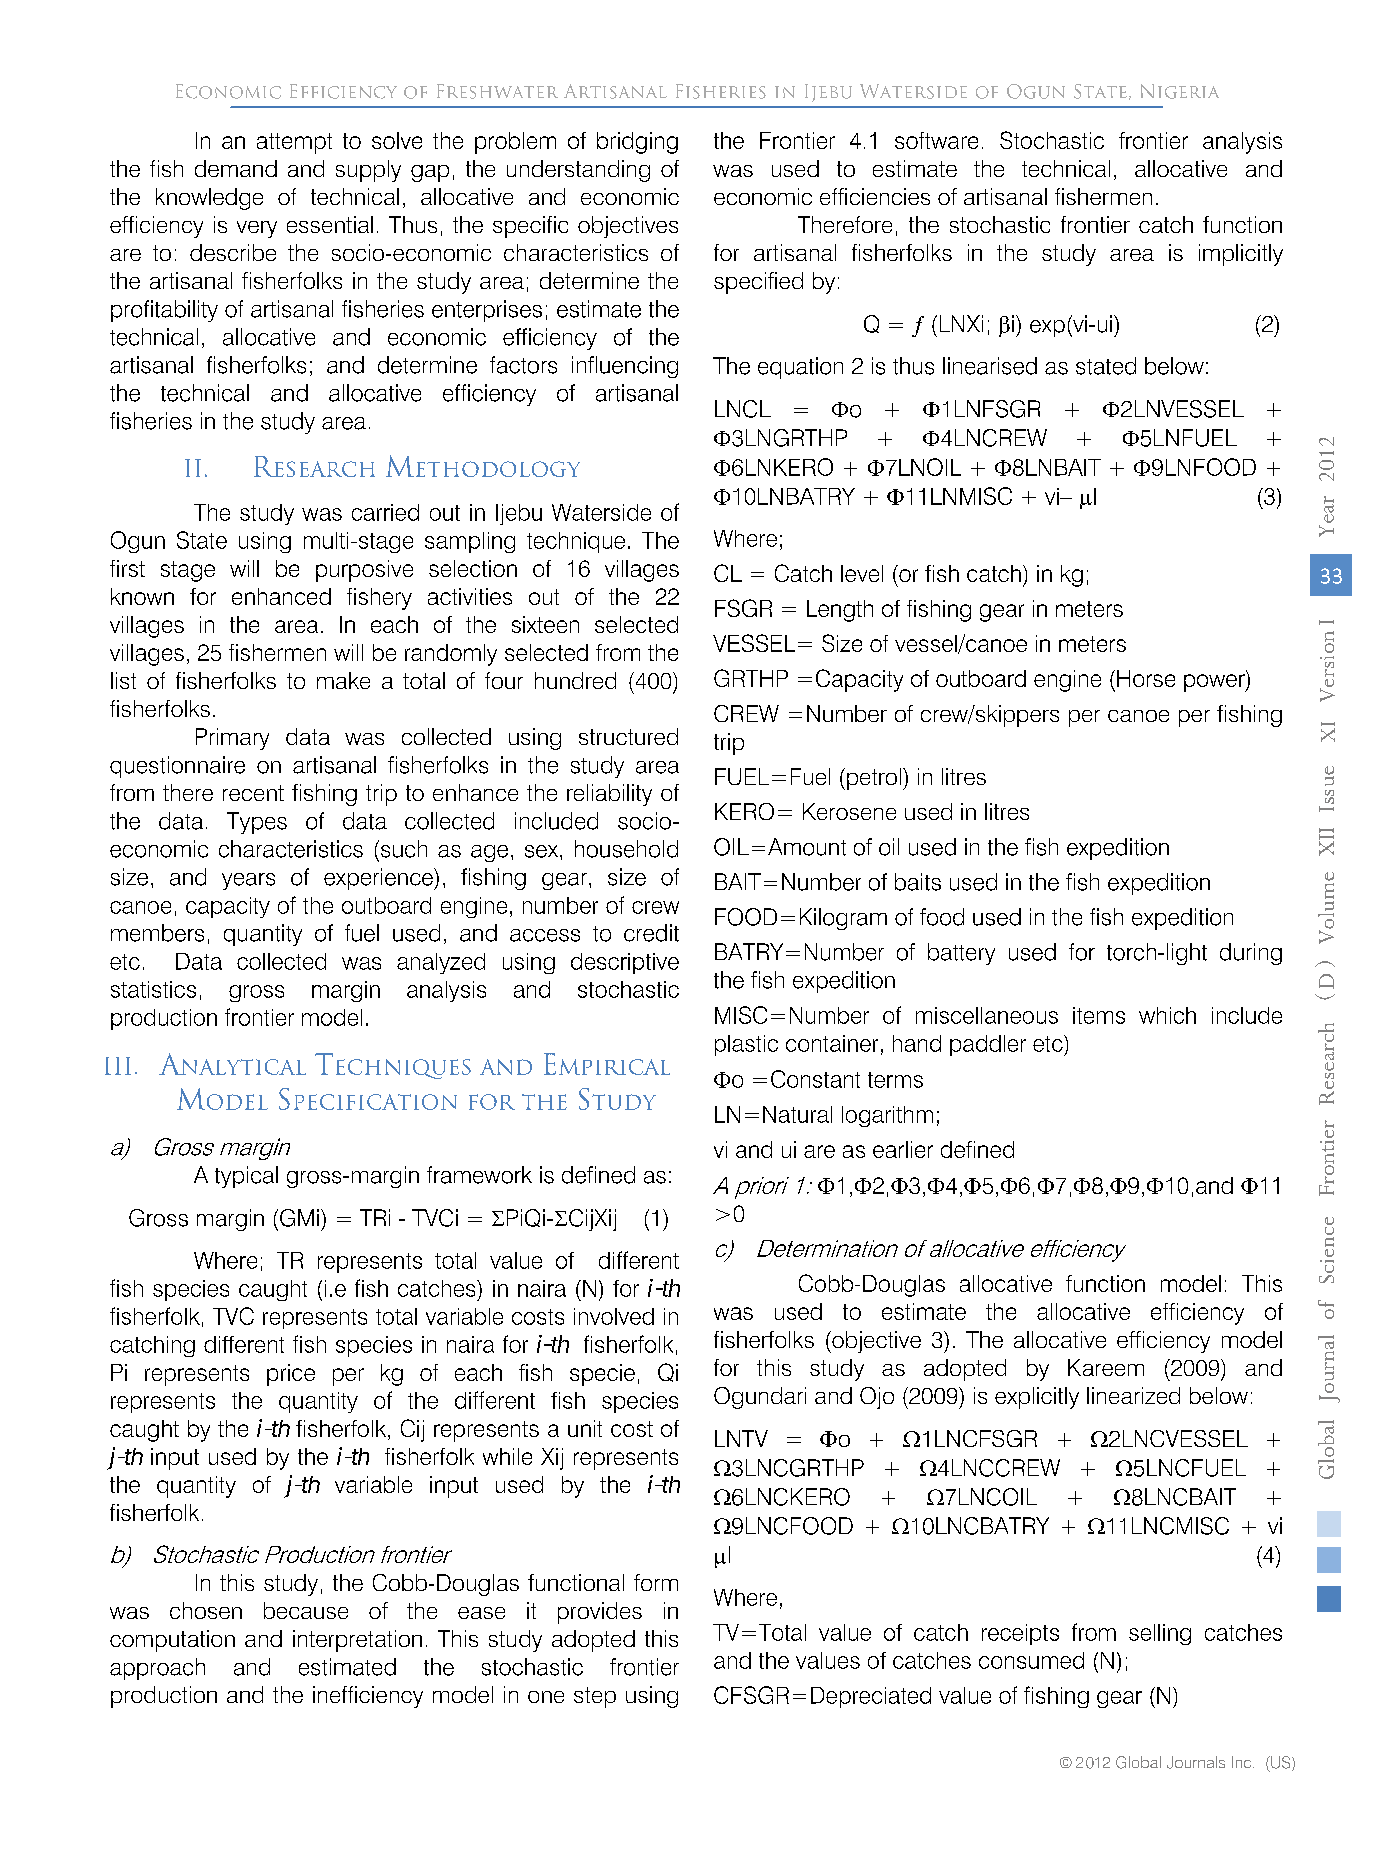 The height and width of the page is (1853, 1393). What do you see at coordinates (614, 1316) in the page?
I see `involved` at bounding box center [614, 1316].
